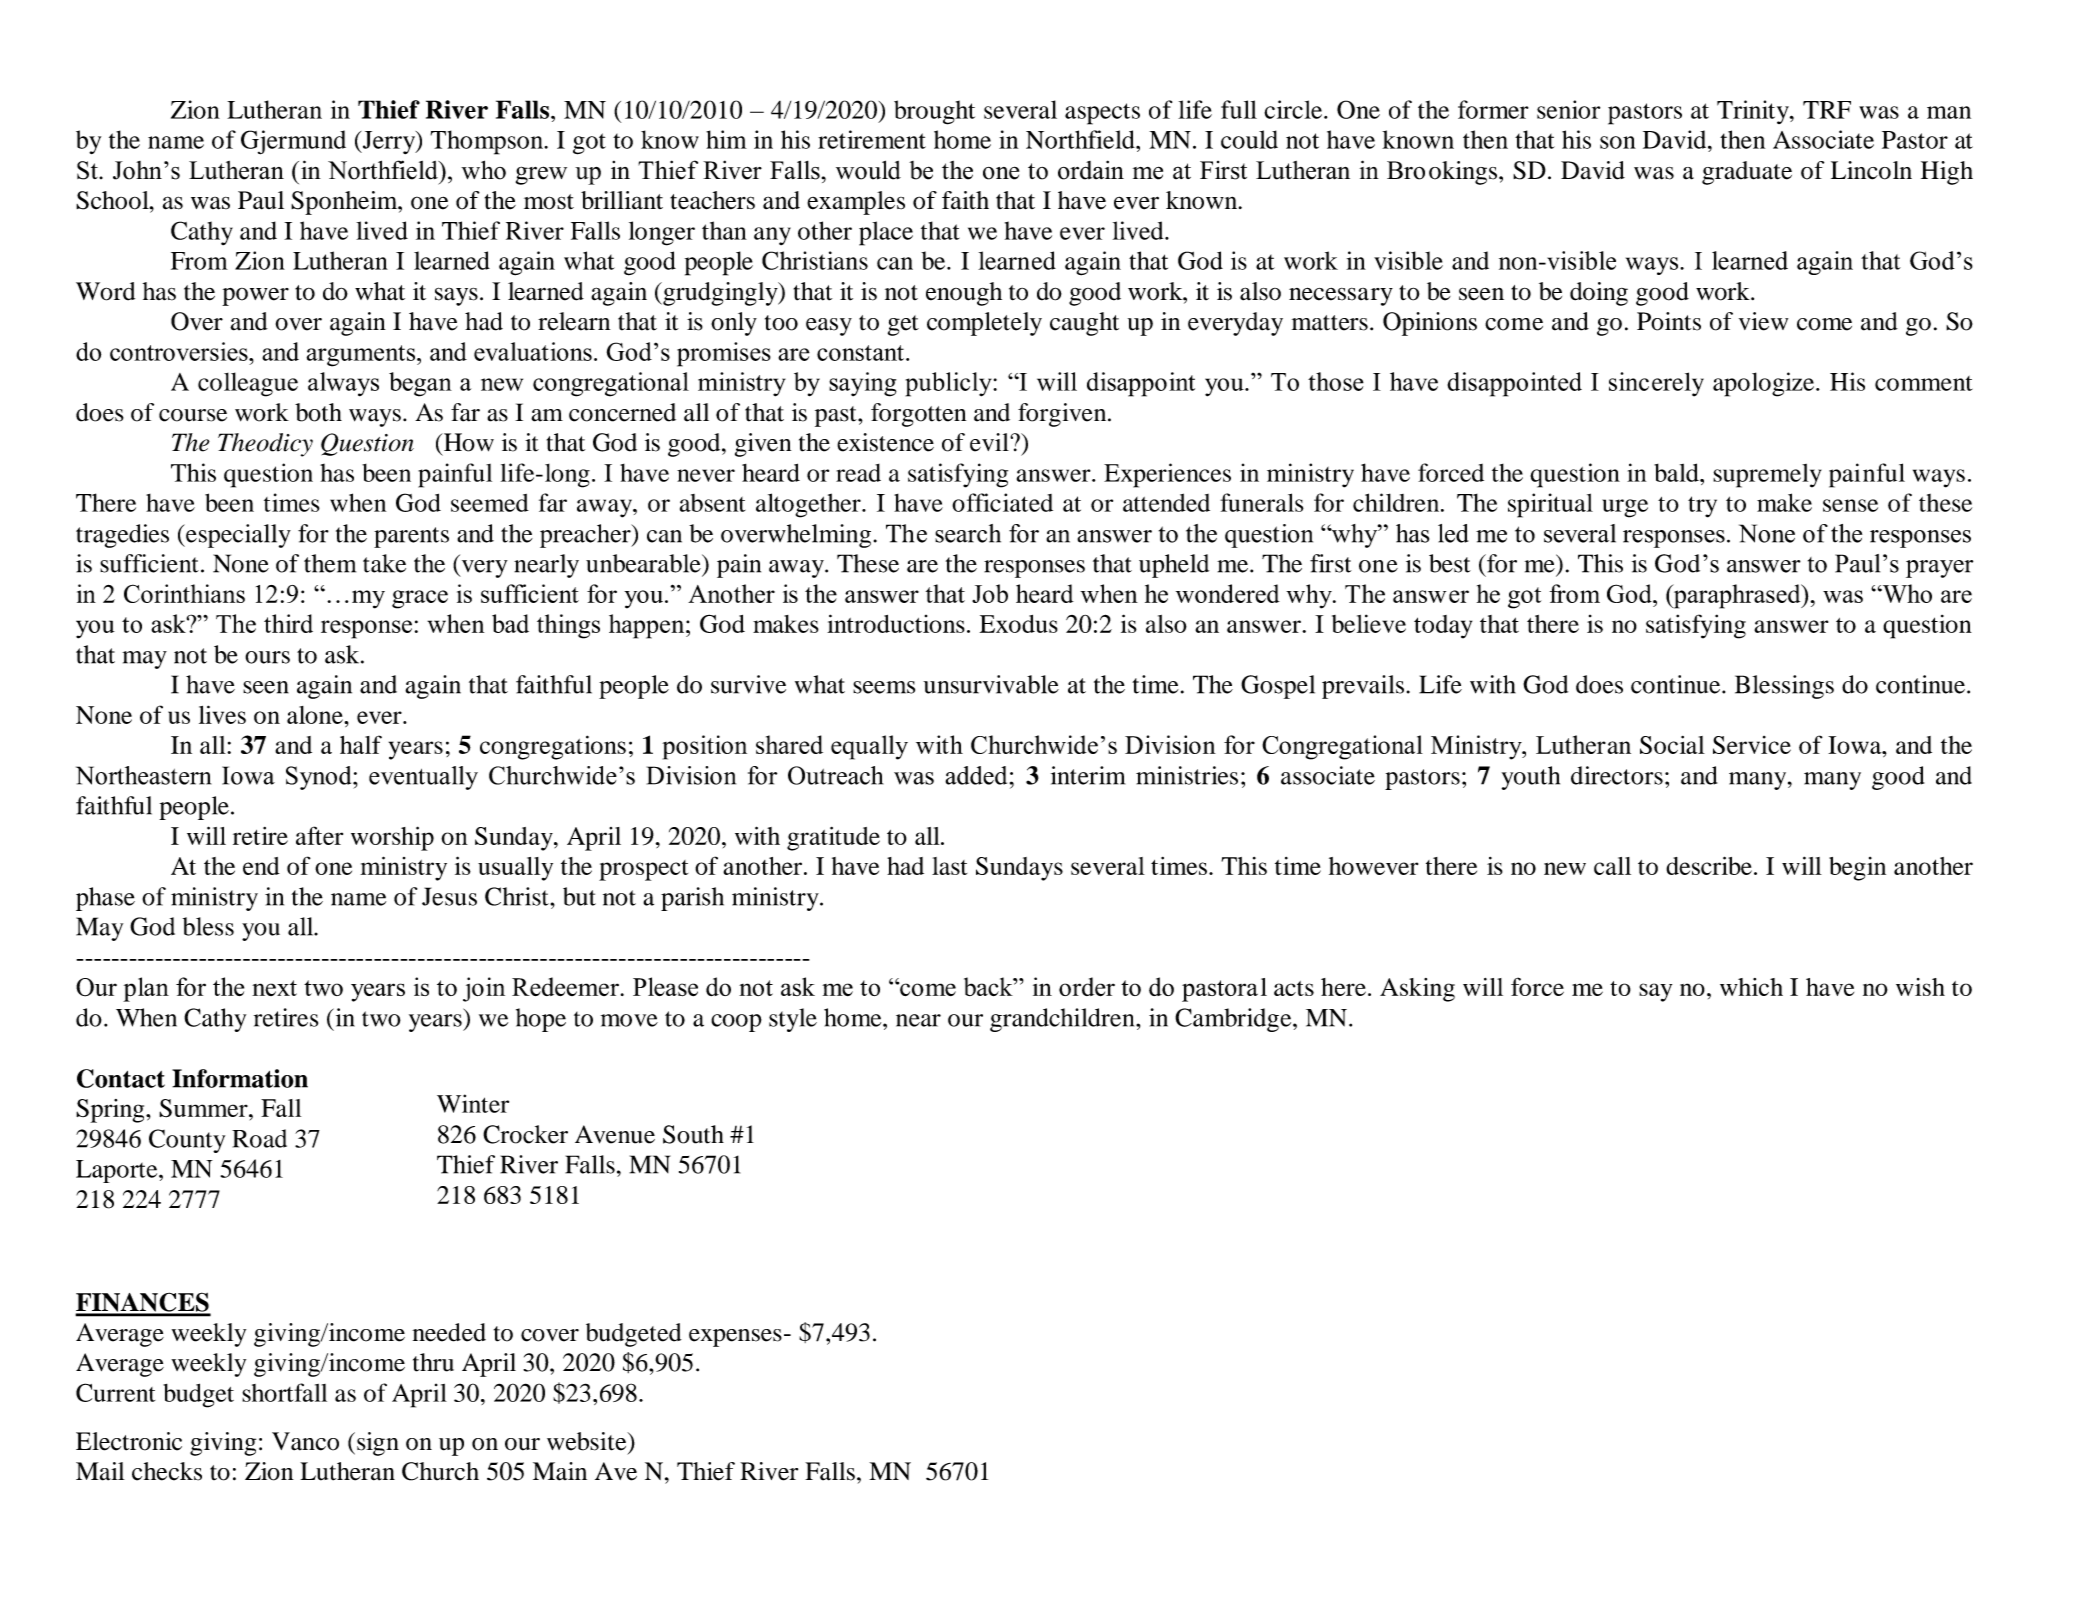 The image size is (2083, 1610). What do you see at coordinates (449, 896) in the page?
I see `Jesus` at bounding box center [449, 896].
